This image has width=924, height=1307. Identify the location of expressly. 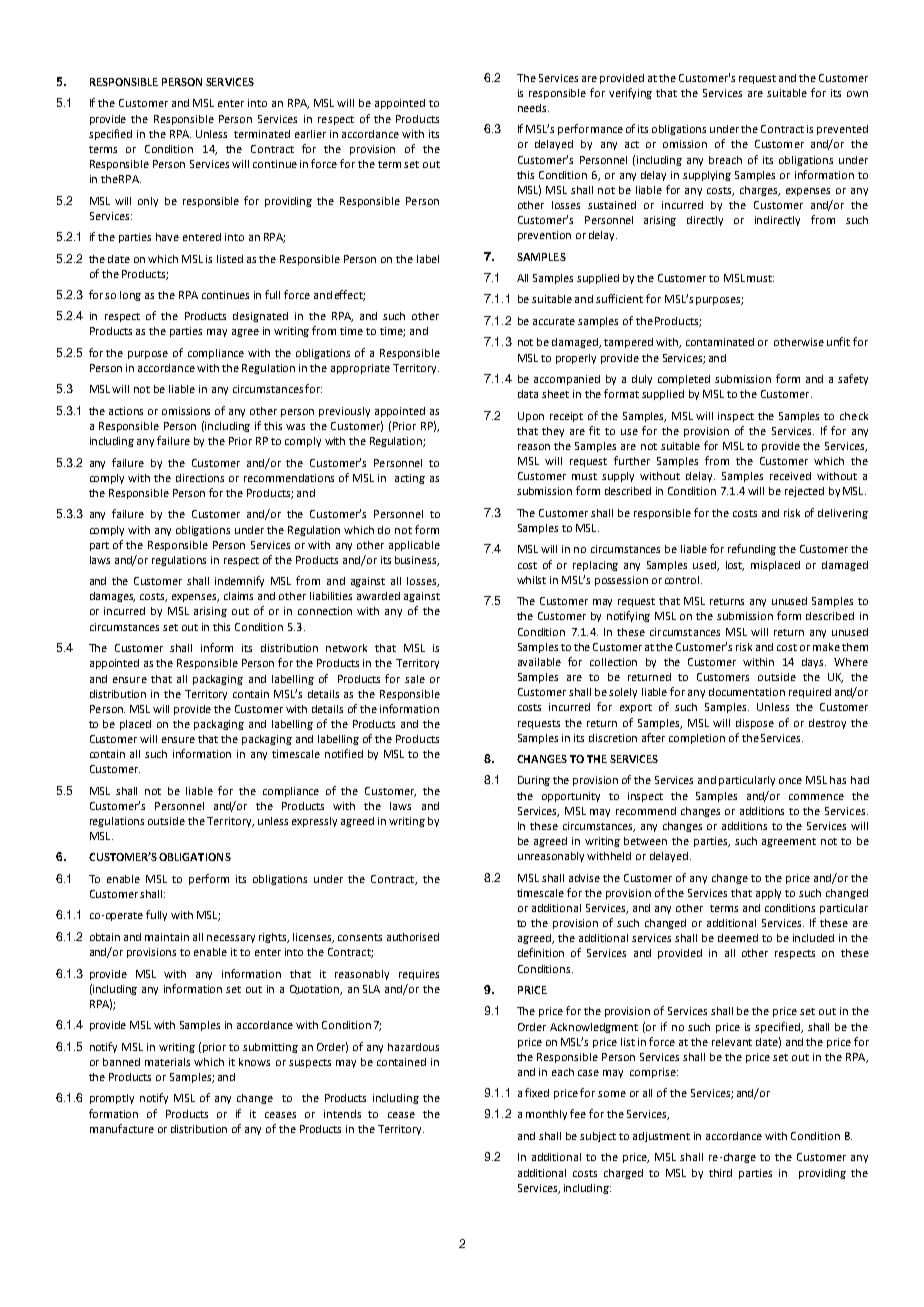
(314, 822).
